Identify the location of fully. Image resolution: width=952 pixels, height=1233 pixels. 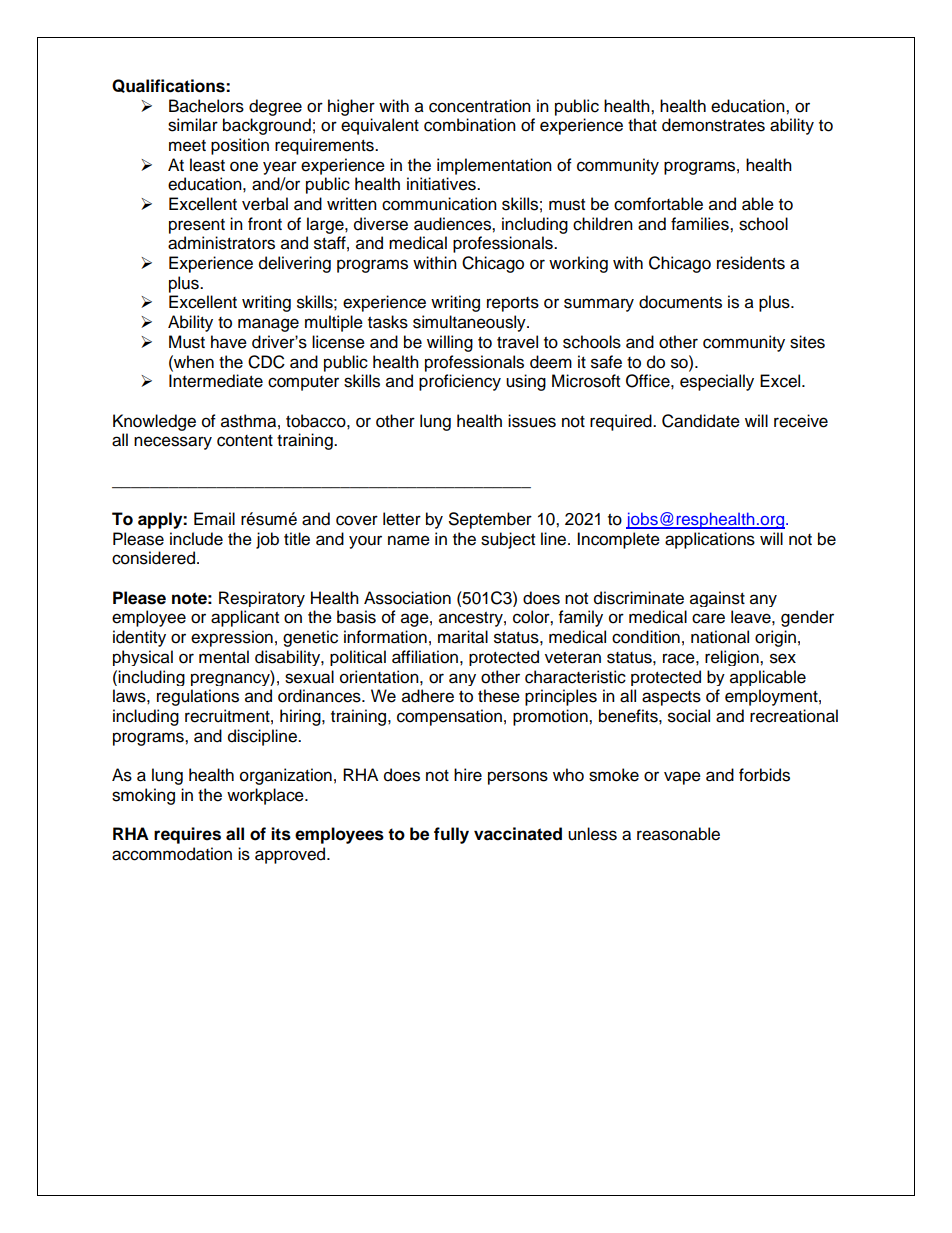
(451, 835).
